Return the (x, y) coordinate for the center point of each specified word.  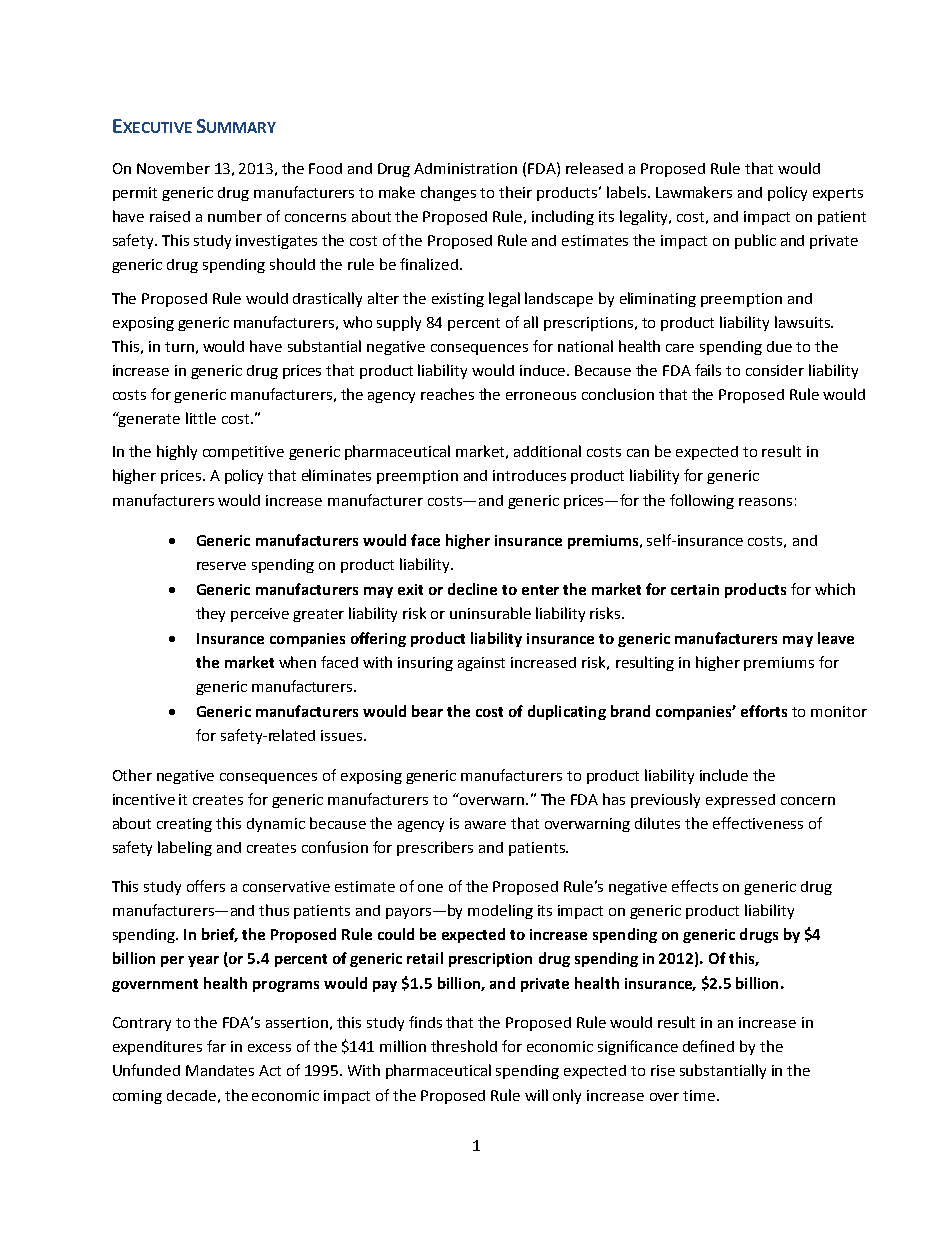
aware (485, 825)
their (515, 192)
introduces (529, 475)
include (724, 775)
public (755, 241)
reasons (765, 502)
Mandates (220, 1070)
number (235, 216)
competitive (243, 453)
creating (184, 825)
